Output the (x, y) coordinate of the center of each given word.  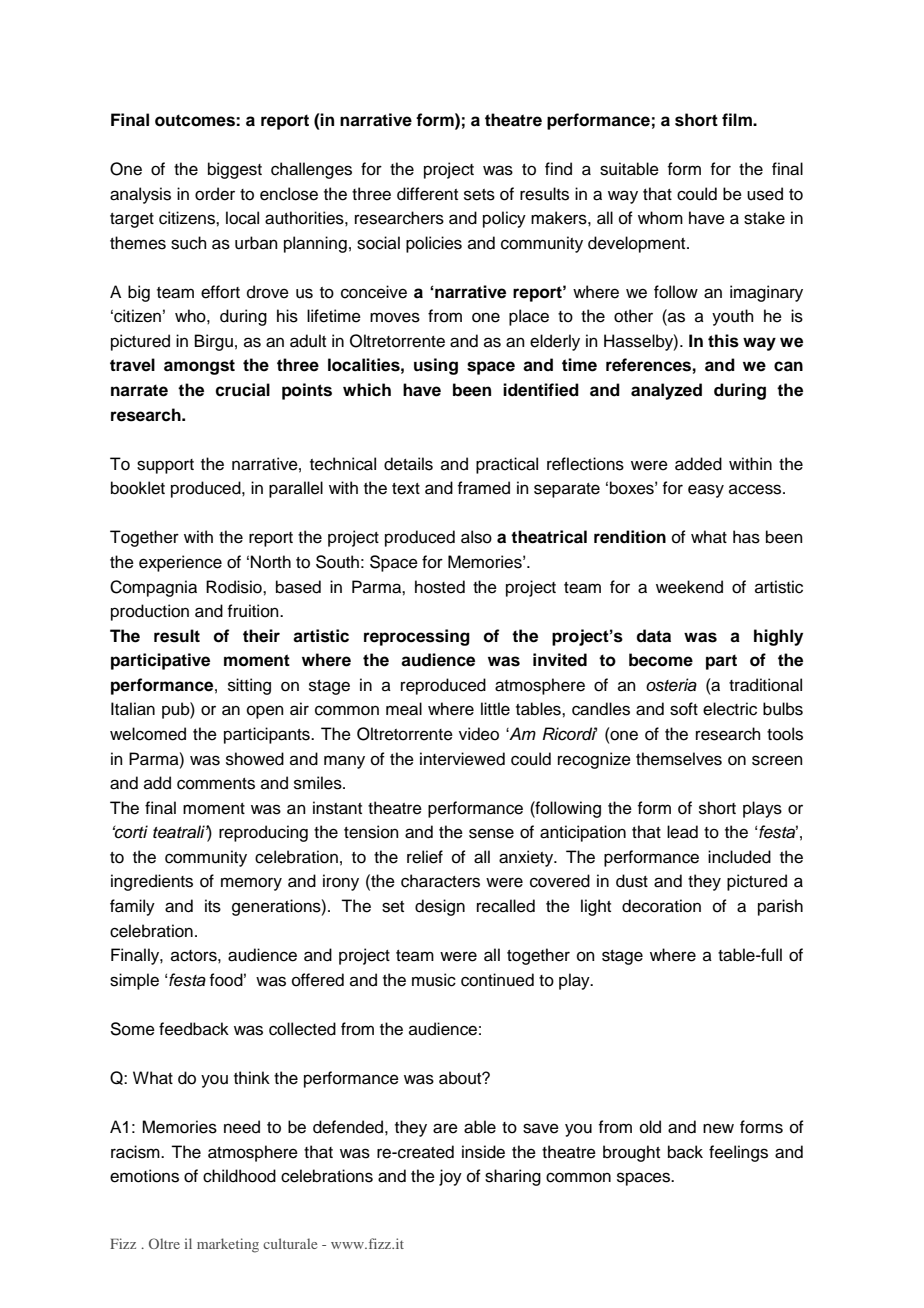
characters (440, 881)
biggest (235, 170)
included (739, 857)
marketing (228, 1245)
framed (483, 488)
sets (479, 195)
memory (251, 884)
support (165, 466)
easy (706, 491)
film (738, 119)
